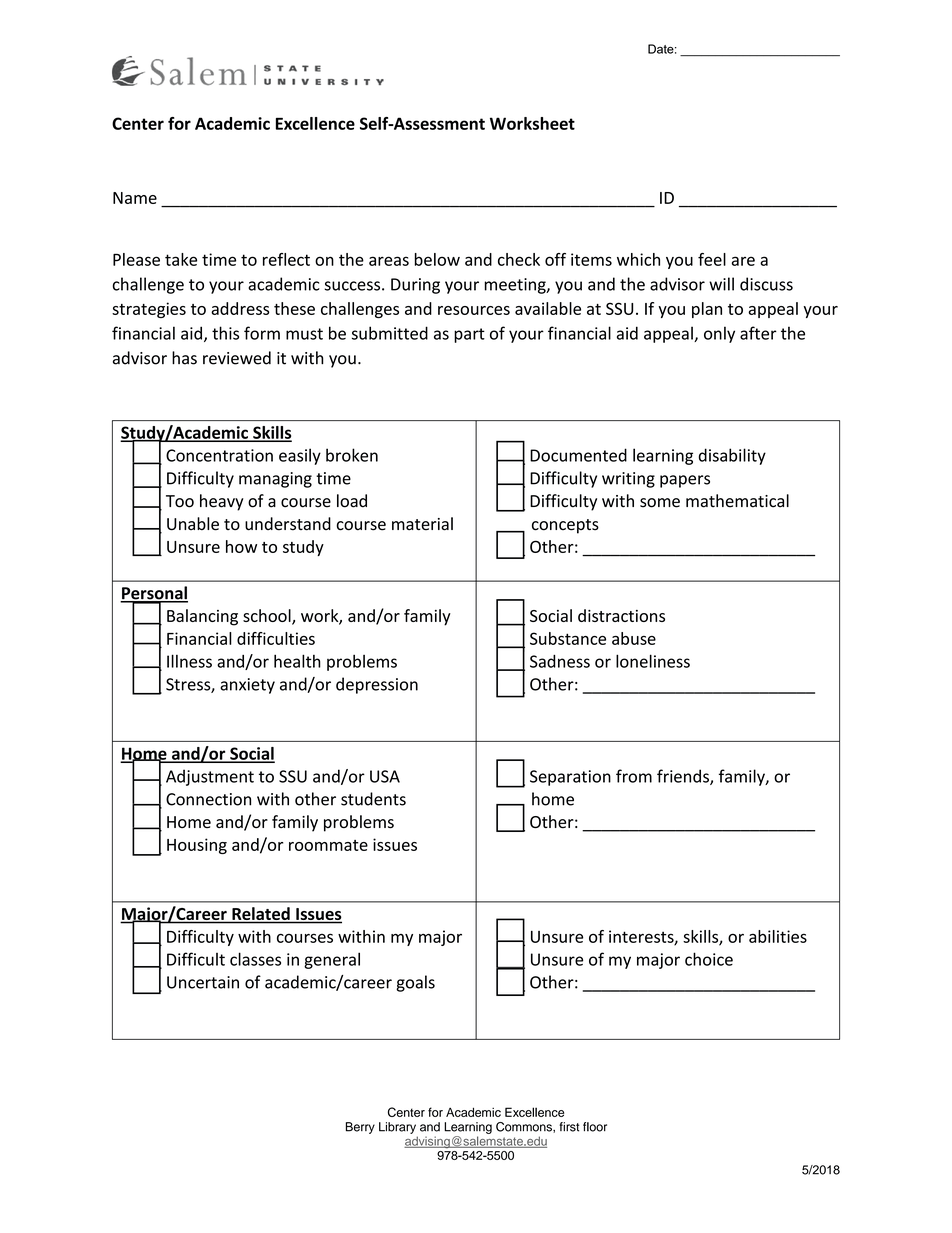 Image resolution: width=952 pixels, height=1233 pixels. What do you see at coordinates (709, 959) in the document?
I see `choice` at bounding box center [709, 959].
